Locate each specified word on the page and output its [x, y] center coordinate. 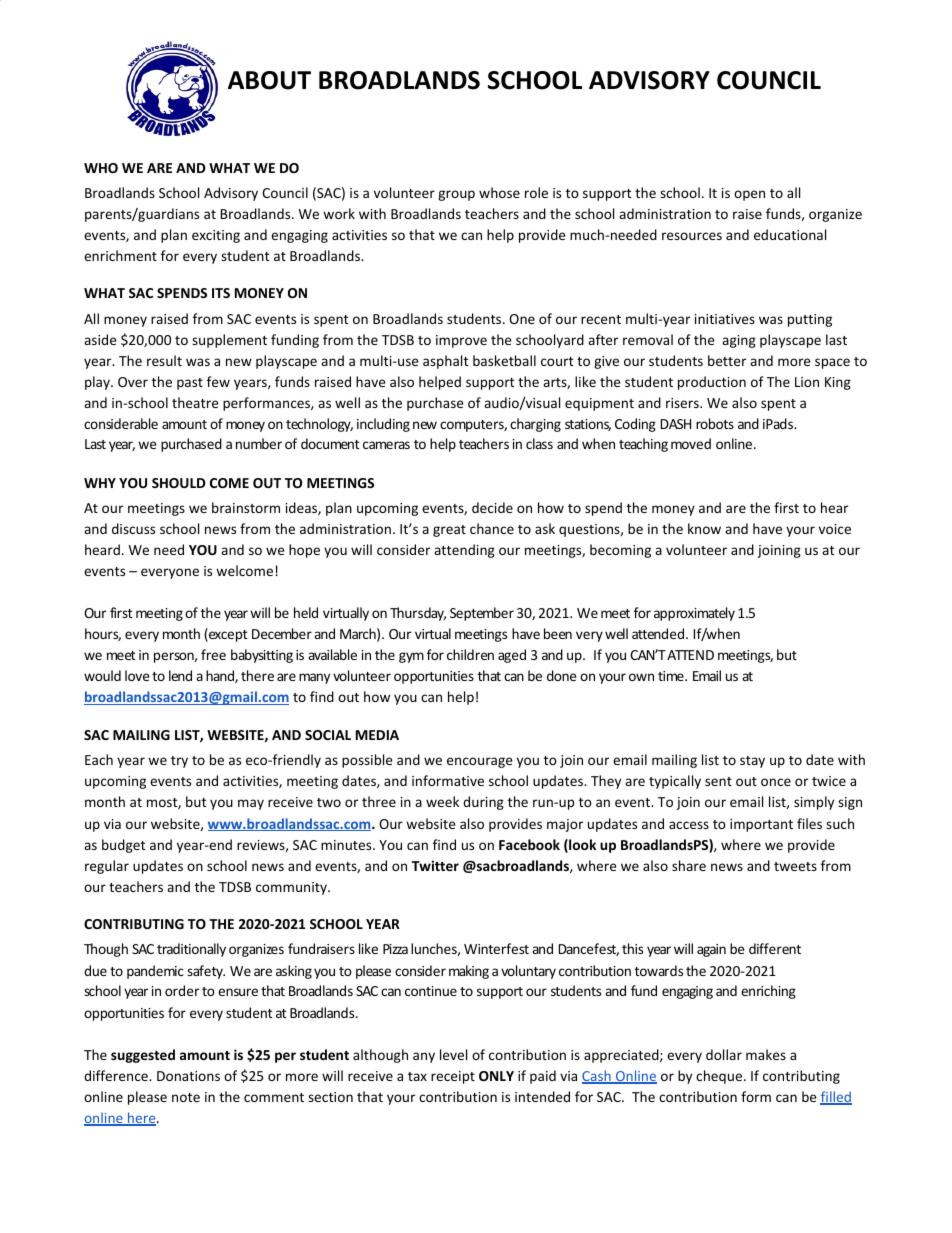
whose [499, 192]
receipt [453, 1077]
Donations [188, 1076]
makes [766, 1054]
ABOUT [269, 80]
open [749, 195]
